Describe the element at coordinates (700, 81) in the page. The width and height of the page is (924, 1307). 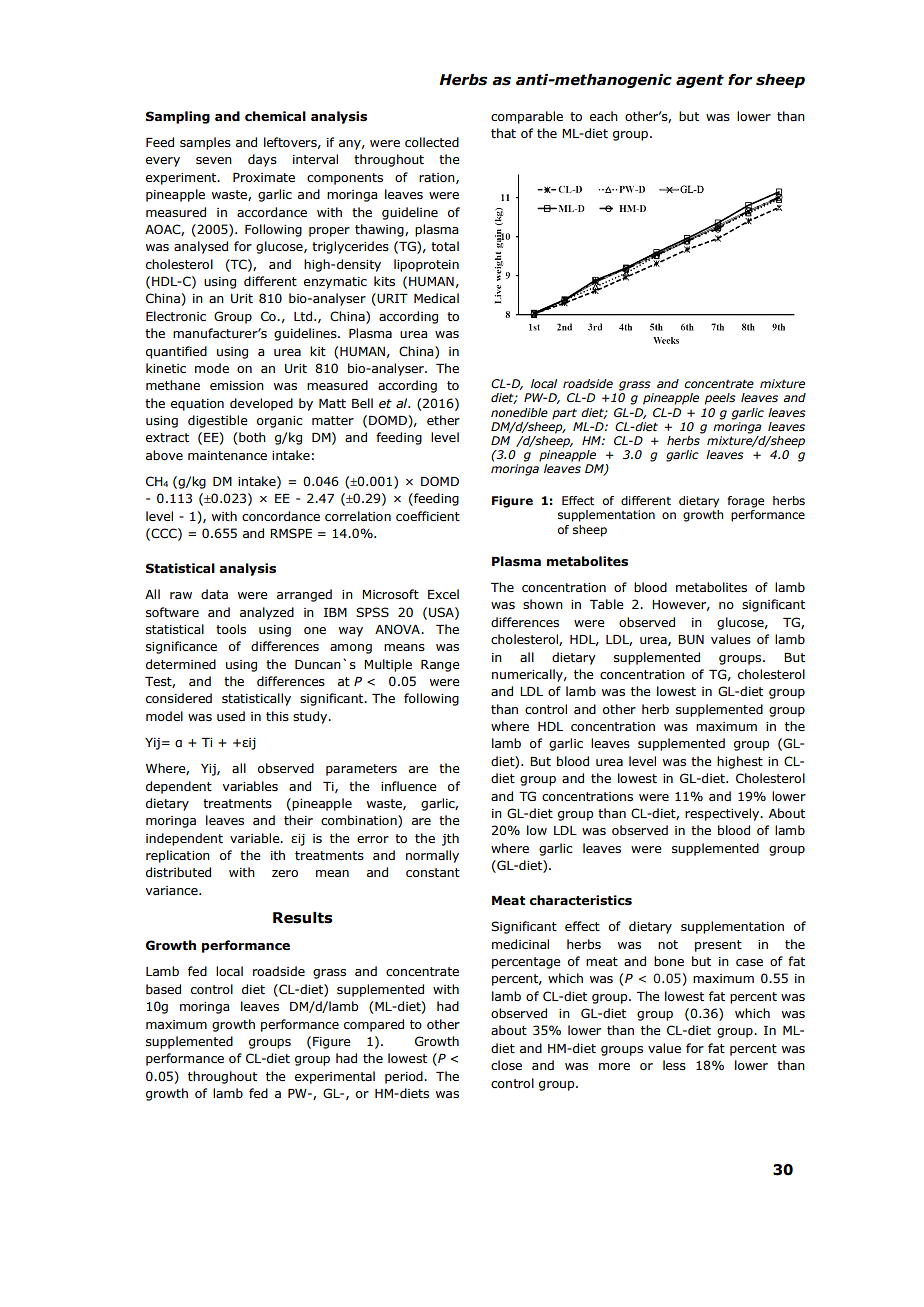
I see `agent` at that location.
